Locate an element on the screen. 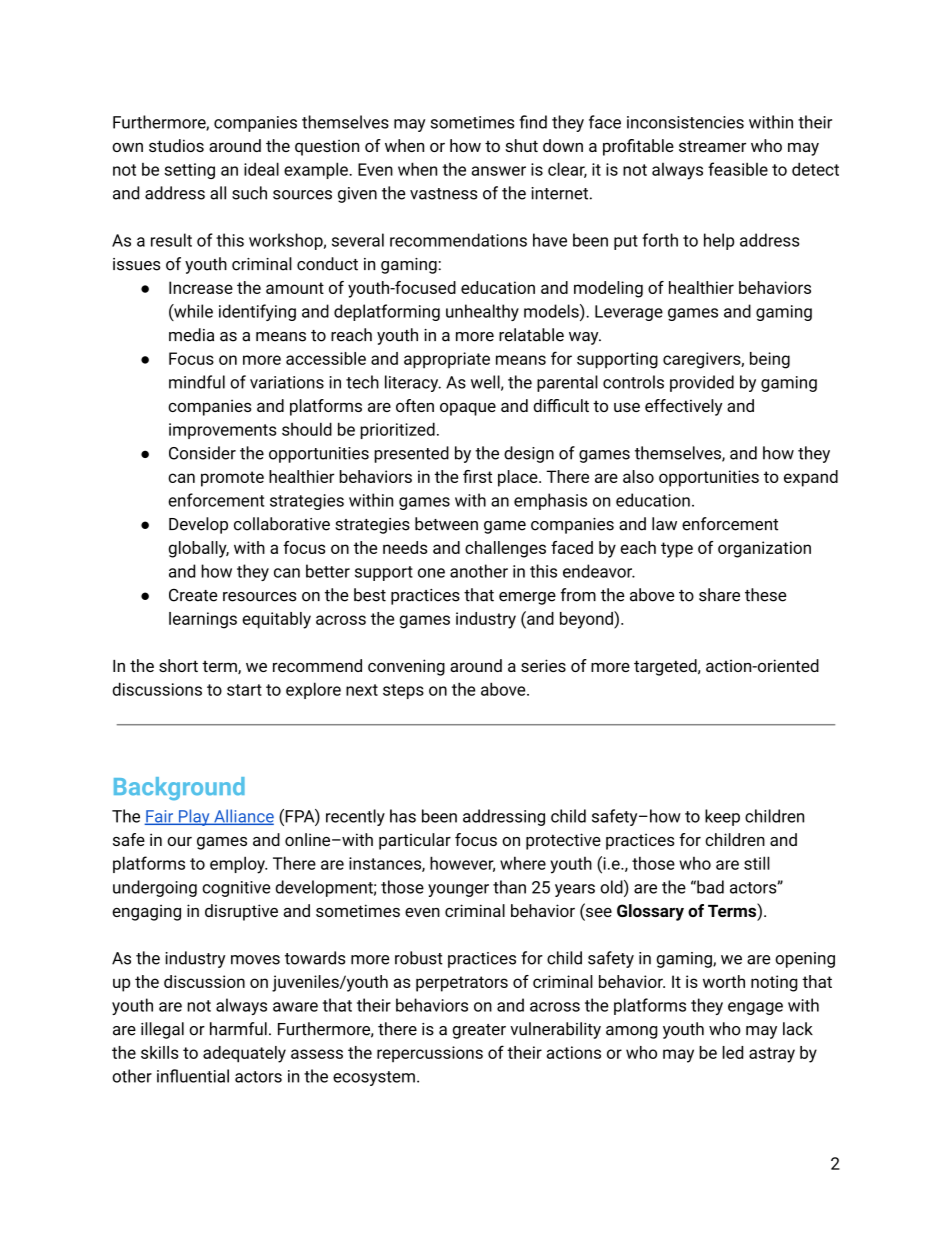 The image size is (952, 1233). streamer is located at coordinates (712, 146).
